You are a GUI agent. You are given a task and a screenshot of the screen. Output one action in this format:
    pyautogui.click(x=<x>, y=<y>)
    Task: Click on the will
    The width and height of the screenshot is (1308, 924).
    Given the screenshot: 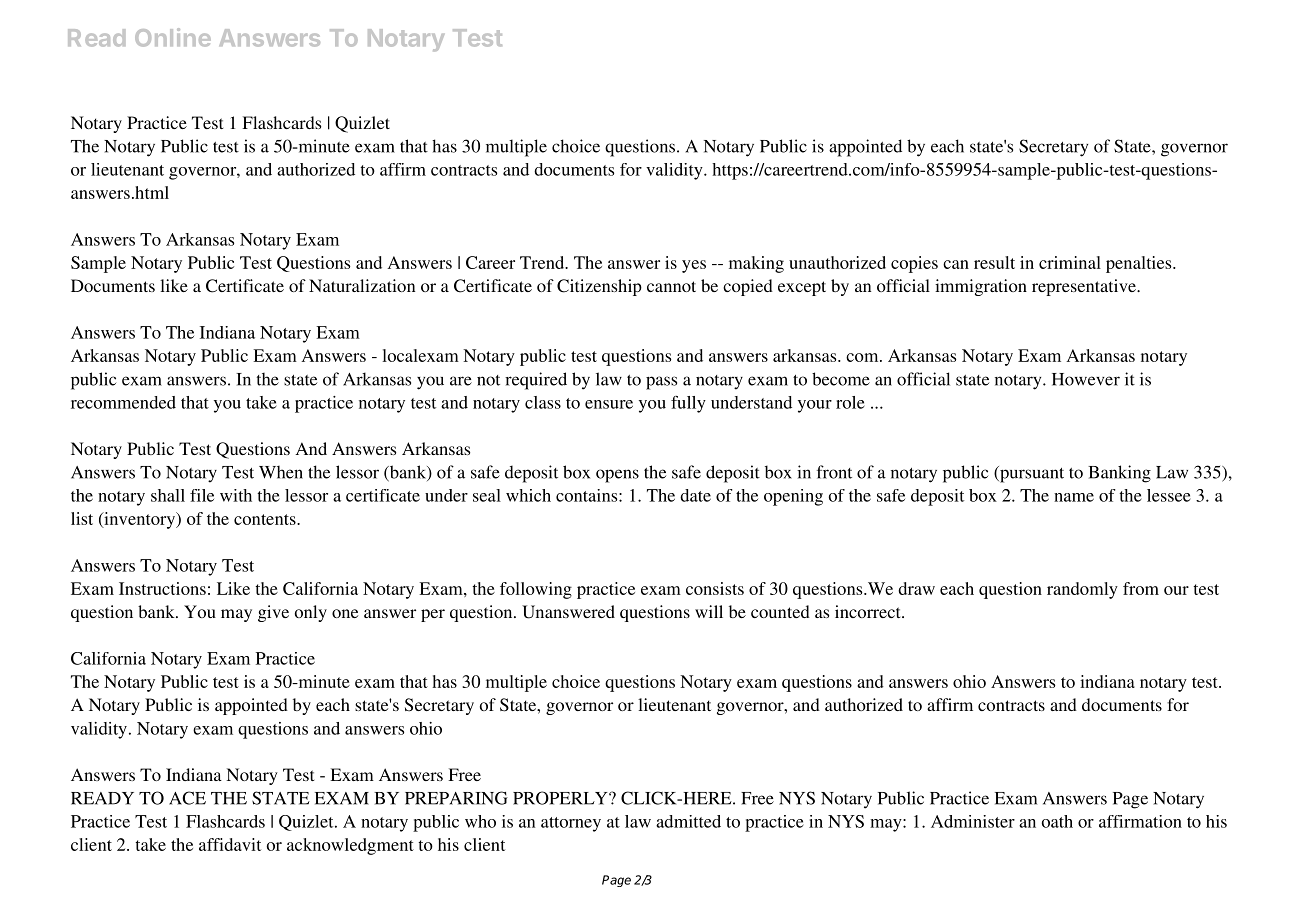 What is the action you would take?
    pyautogui.click(x=709, y=611)
